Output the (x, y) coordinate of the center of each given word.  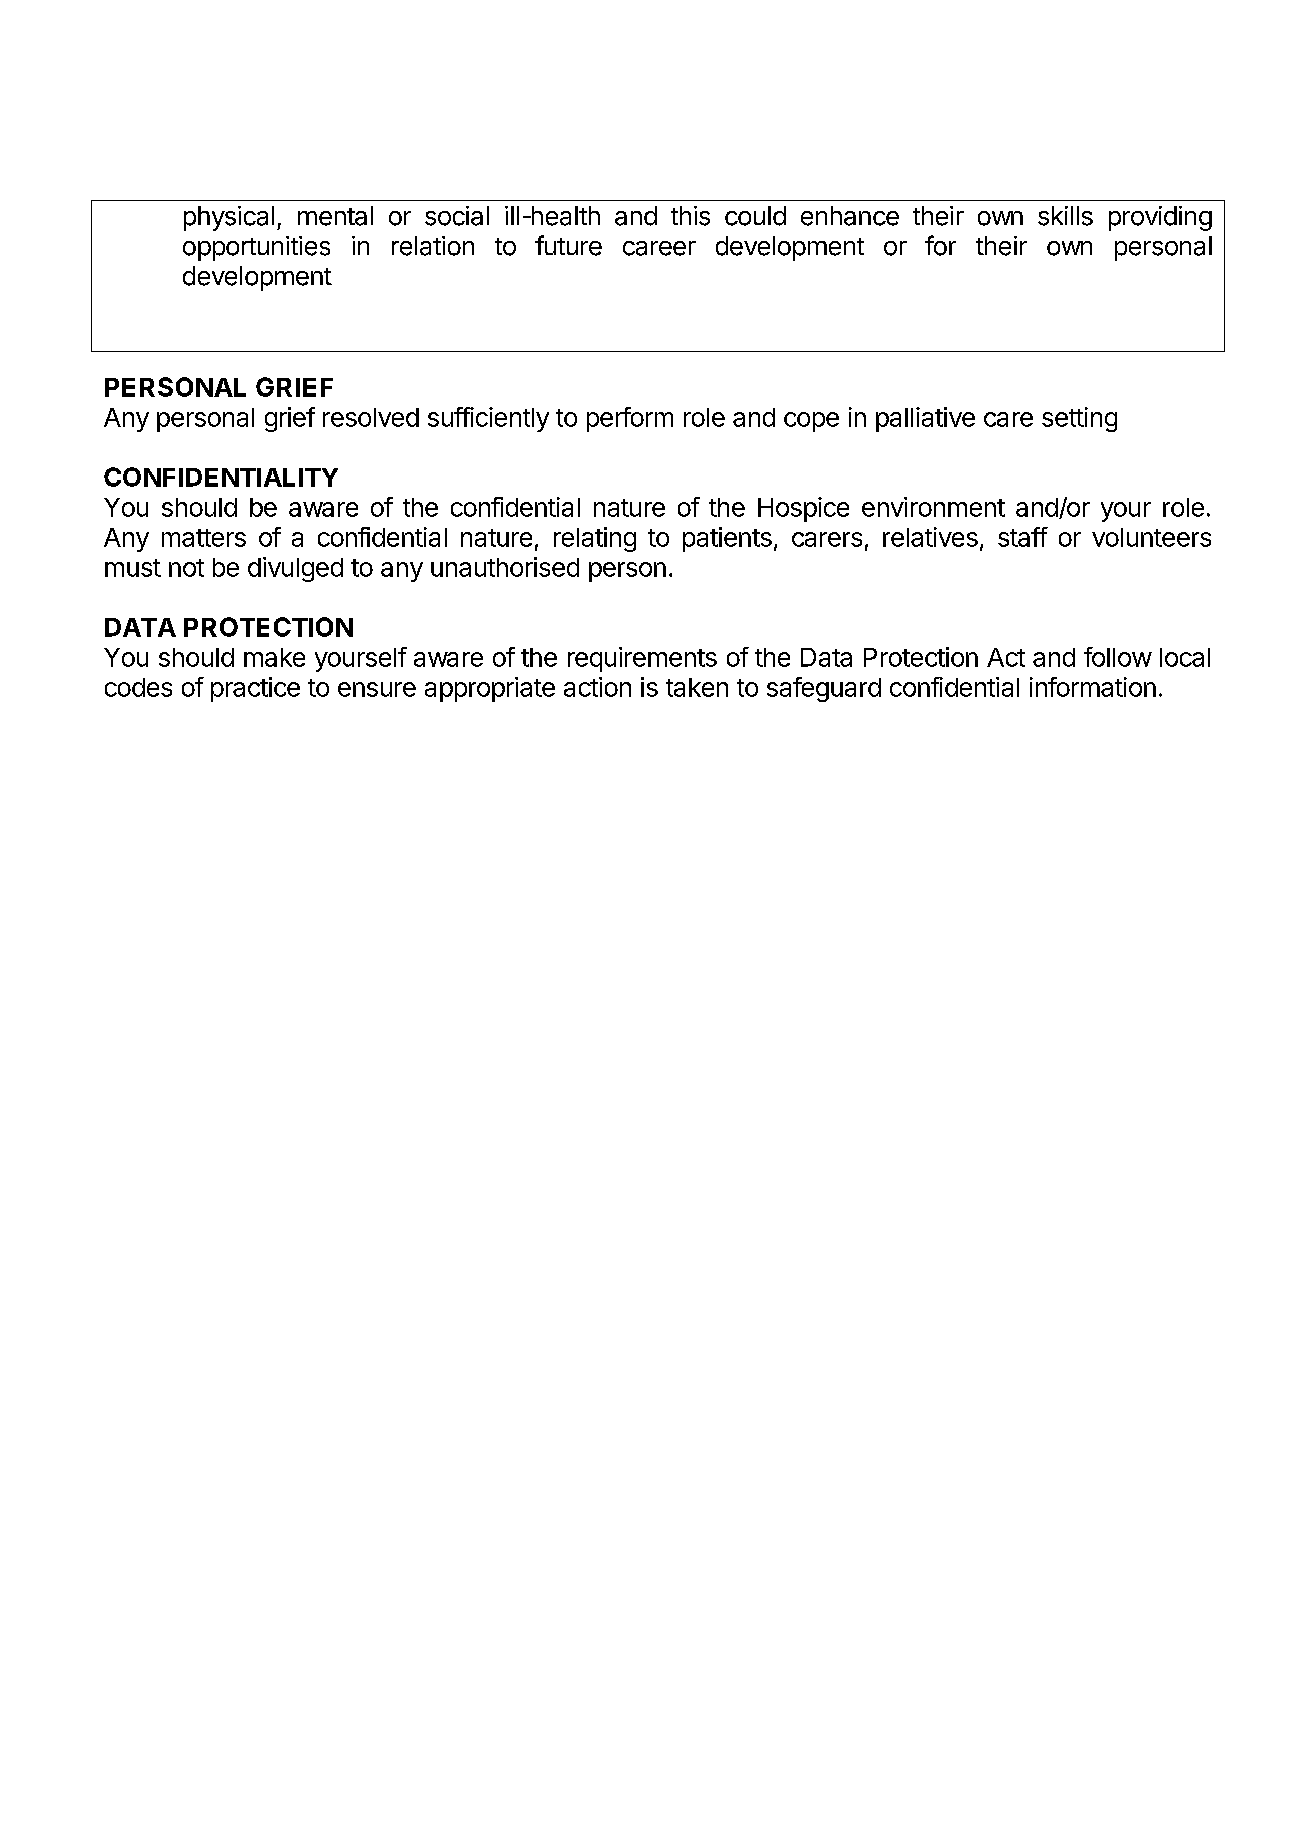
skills (1065, 216)
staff (1023, 537)
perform (630, 419)
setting (1079, 419)
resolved (371, 417)
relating (595, 539)
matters (204, 538)
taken (697, 687)
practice (255, 689)
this (690, 216)
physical (229, 218)
